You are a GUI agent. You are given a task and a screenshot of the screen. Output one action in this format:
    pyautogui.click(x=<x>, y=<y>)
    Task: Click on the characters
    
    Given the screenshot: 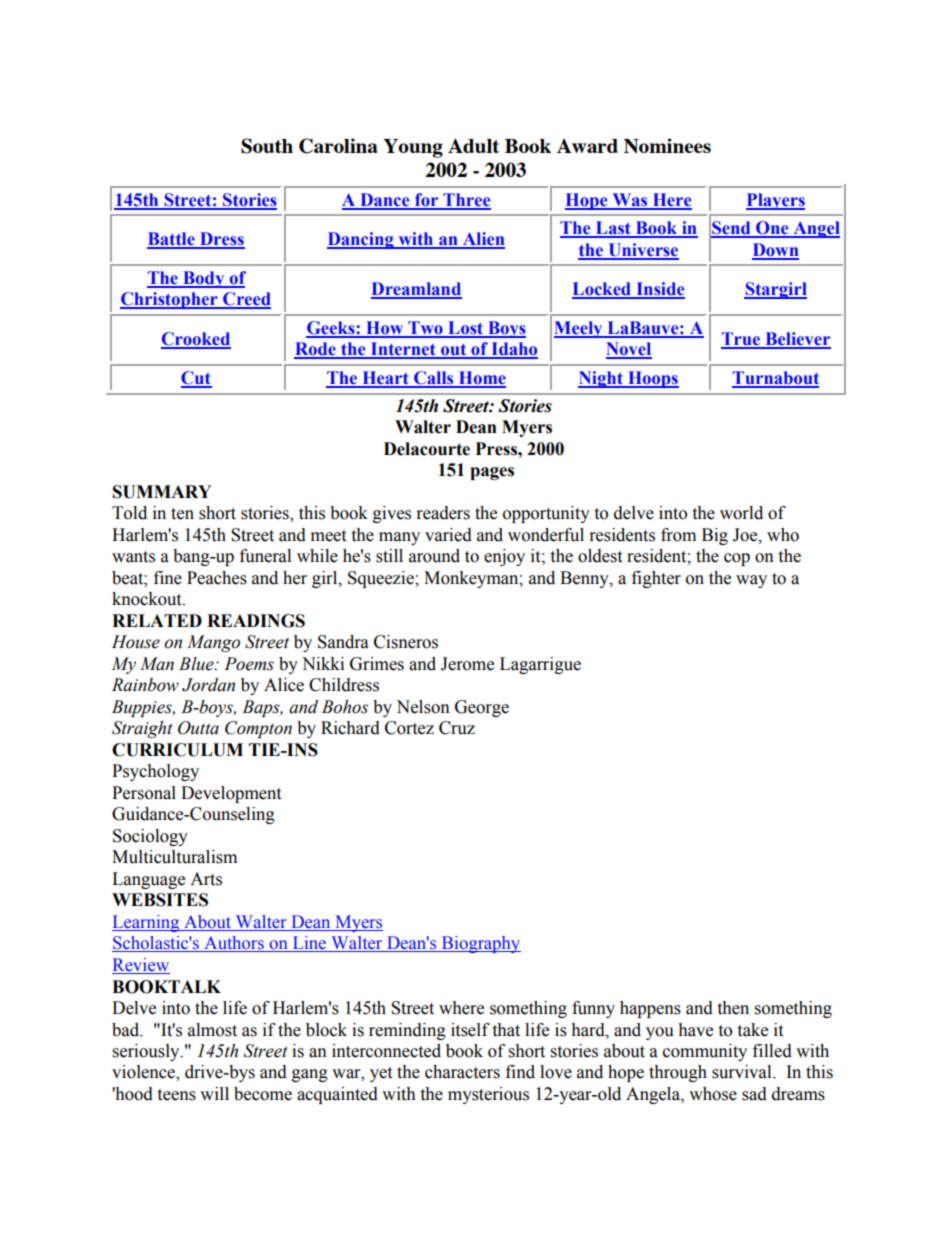 What is the action you would take?
    pyautogui.click(x=462, y=1072)
